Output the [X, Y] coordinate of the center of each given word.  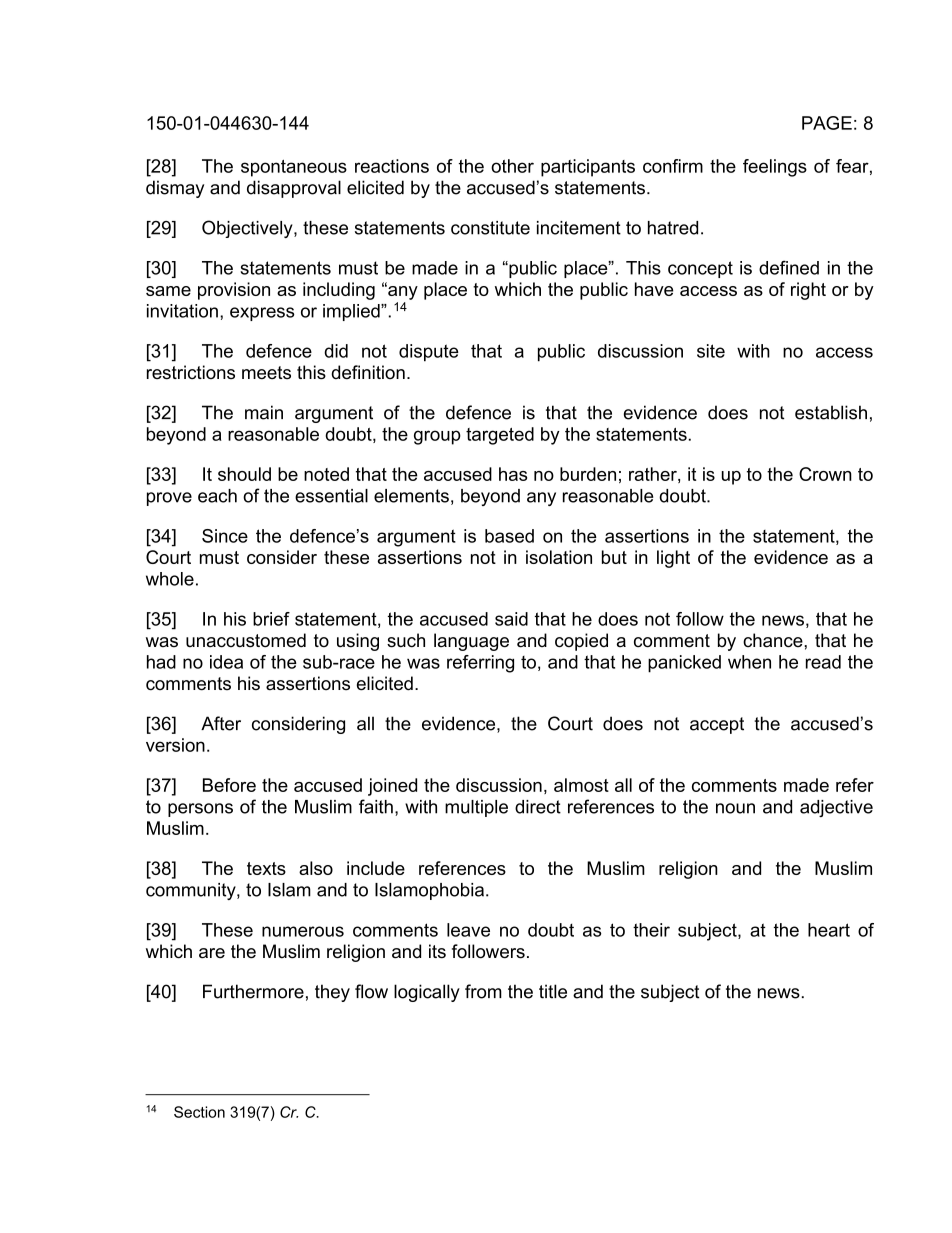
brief [271, 619]
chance [774, 640]
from [483, 991]
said [511, 619]
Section [199, 1112]
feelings [775, 168]
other [512, 166]
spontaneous [294, 168]
